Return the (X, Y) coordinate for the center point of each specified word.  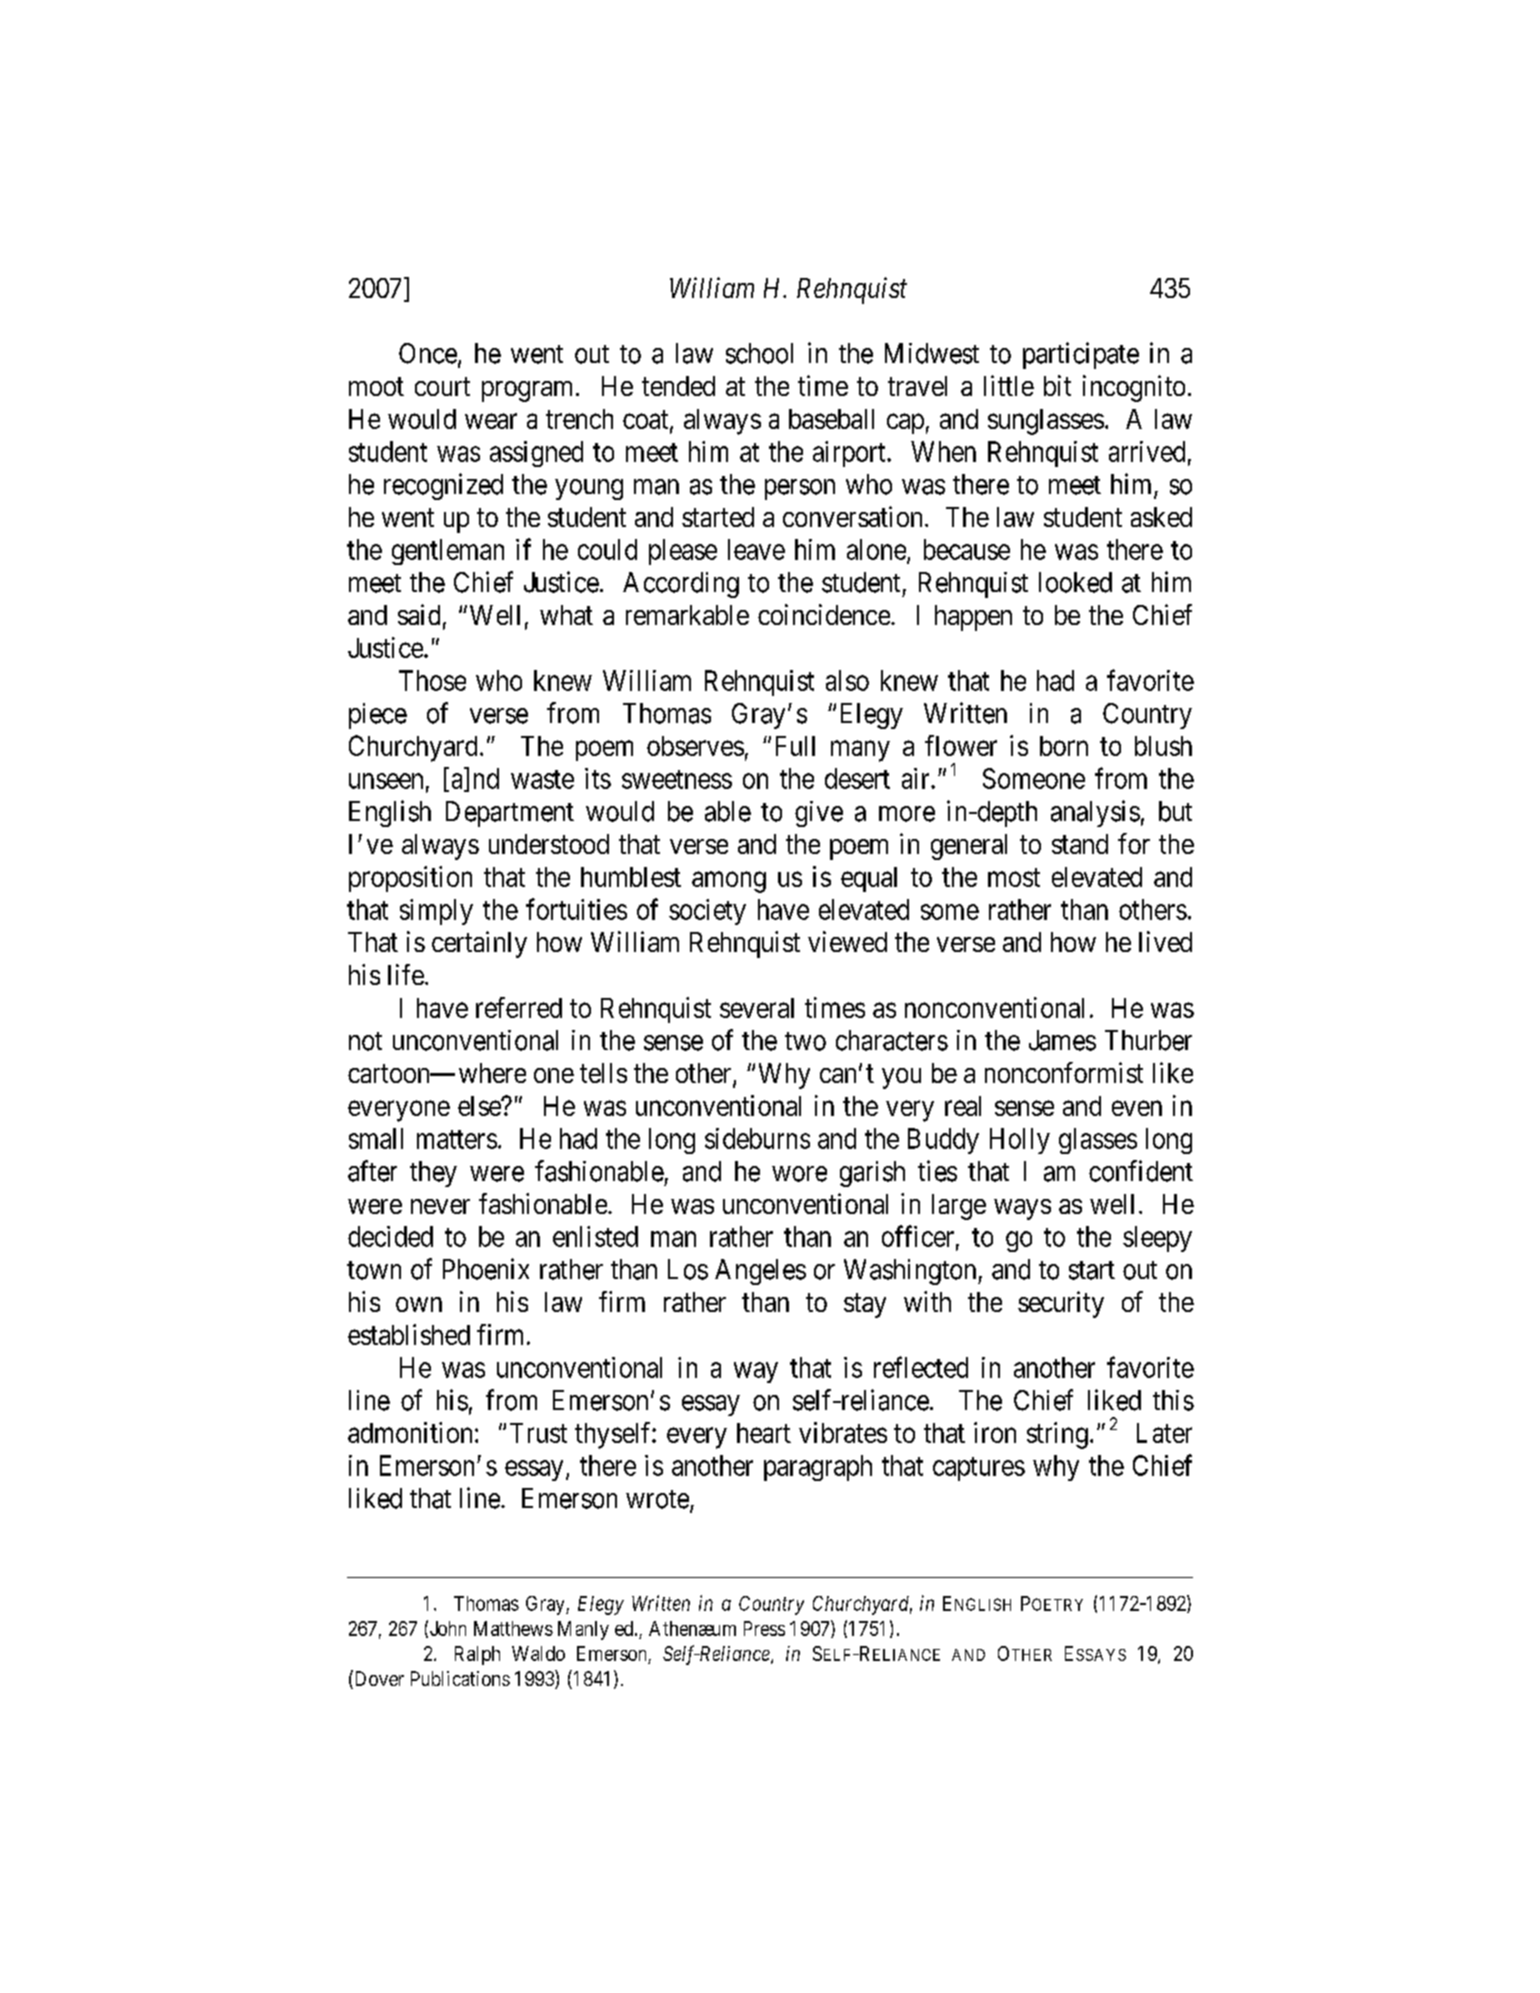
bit (1057, 385)
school (759, 353)
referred (519, 1007)
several (757, 1008)
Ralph (477, 1655)
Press (764, 1628)
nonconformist (1064, 1072)
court (442, 387)
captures (979, 1469)
